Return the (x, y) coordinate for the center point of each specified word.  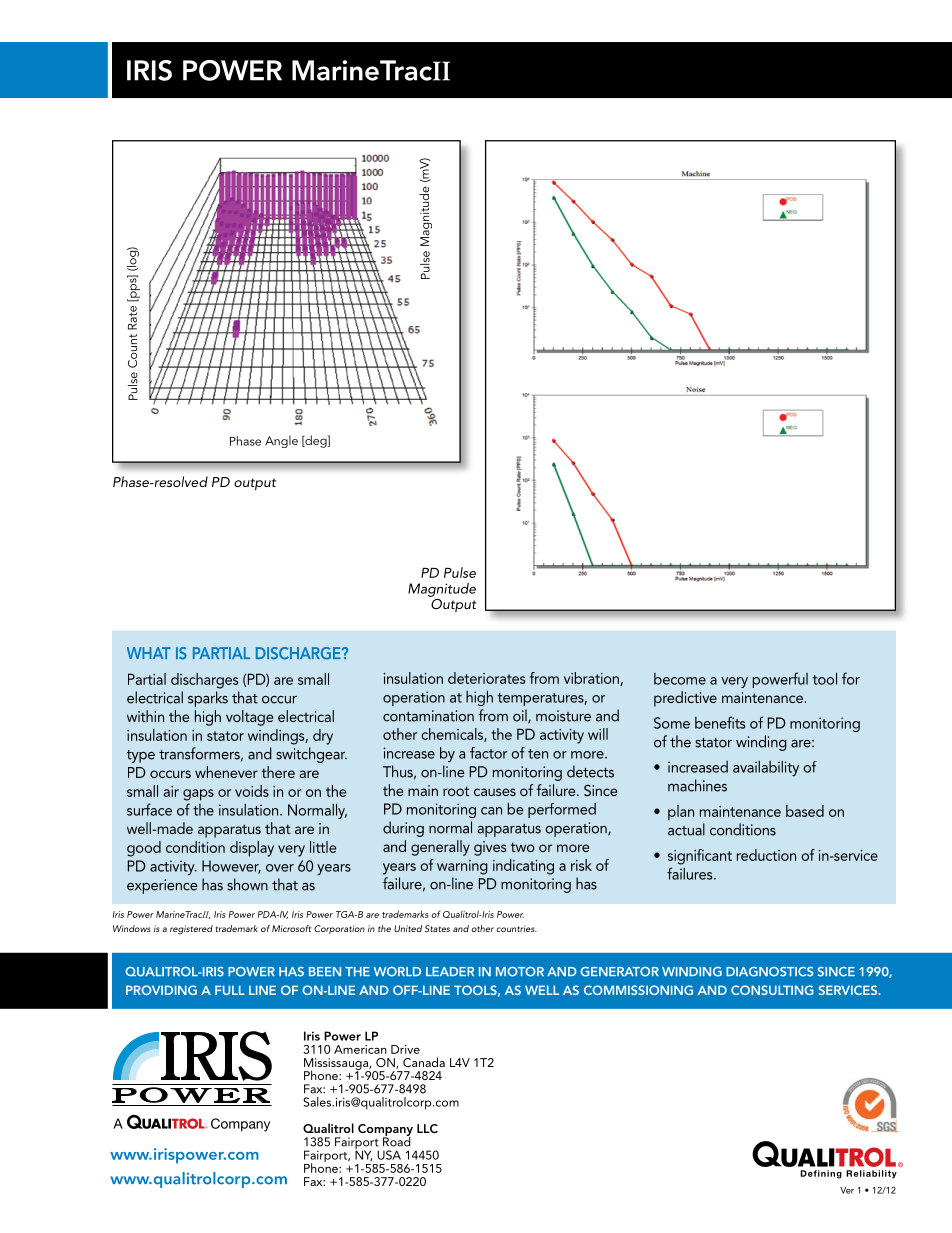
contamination (428, 716)
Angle (281, 441)
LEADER (450, 971)
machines (697, 785)
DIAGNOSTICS (770, 972)
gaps (198, 795)
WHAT (149, 653)
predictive (685, 699)
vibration (592, 679)
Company (385, 1131)
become (680, 679)
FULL (230, 990)
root (456, 791)
